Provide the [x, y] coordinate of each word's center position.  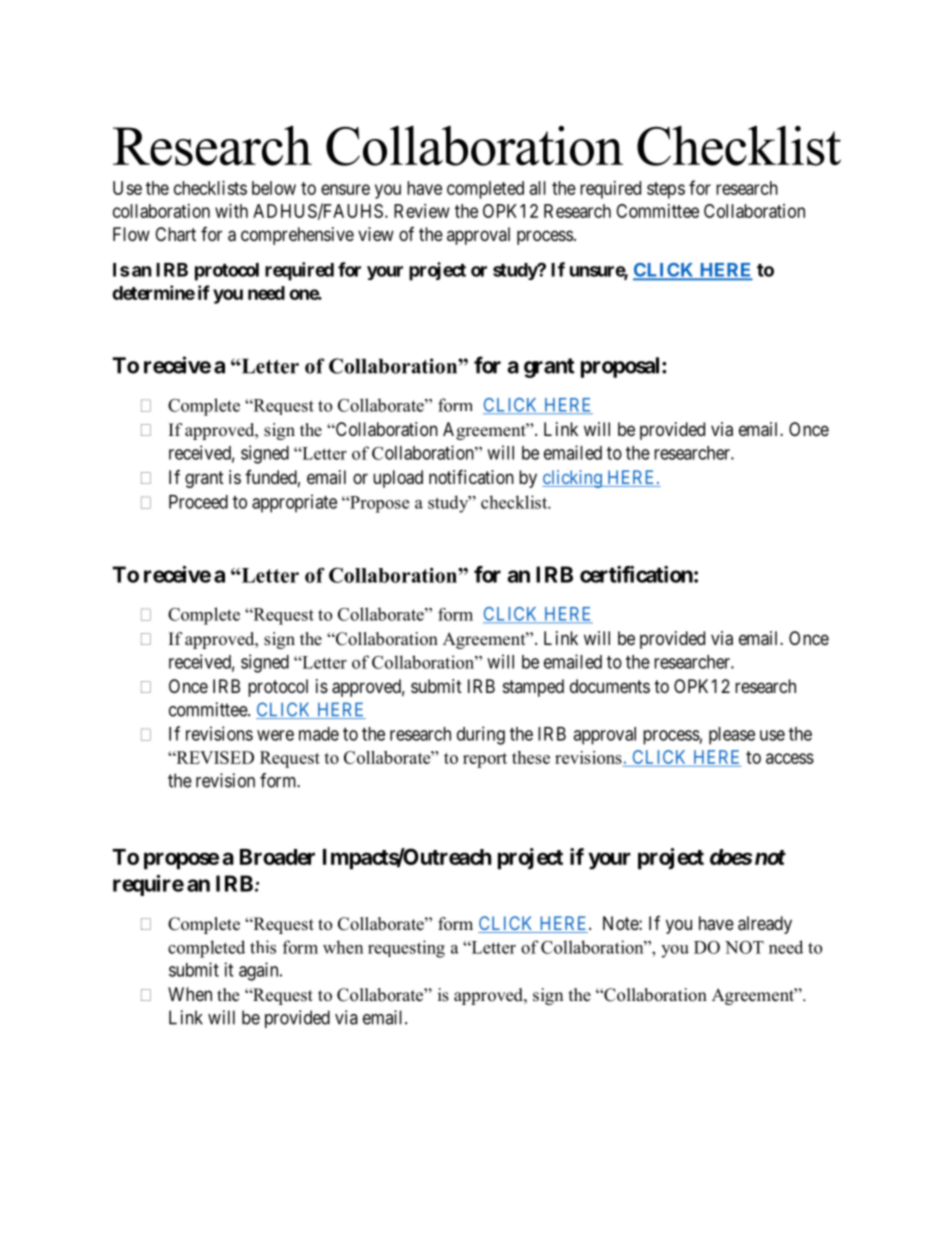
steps [666, 190]
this [263, 947]
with [231, 211]
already [765, 925]
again [260, 971]
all [538, 188]
